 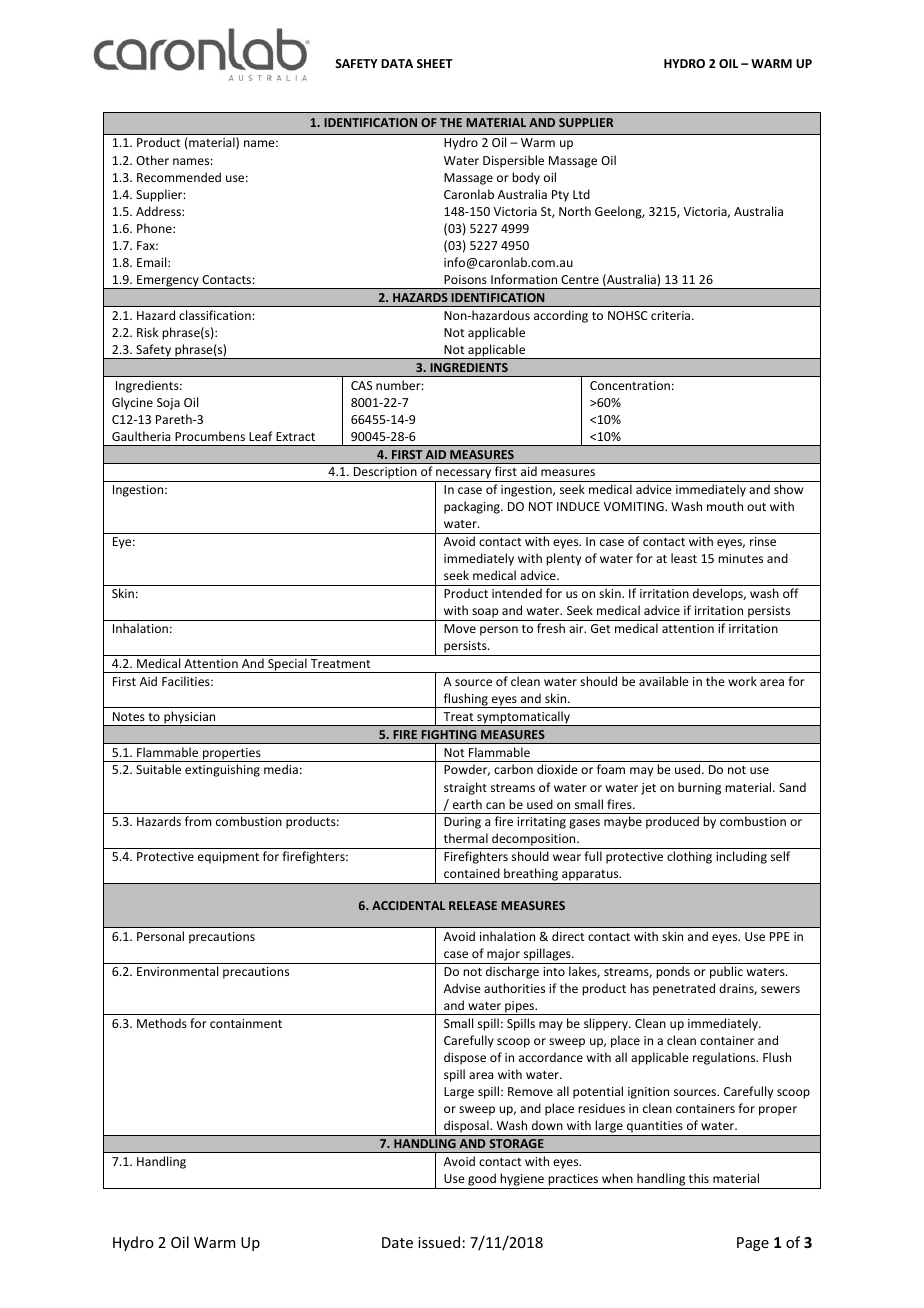 I want to click on classification, so click(x=216, y=315).
